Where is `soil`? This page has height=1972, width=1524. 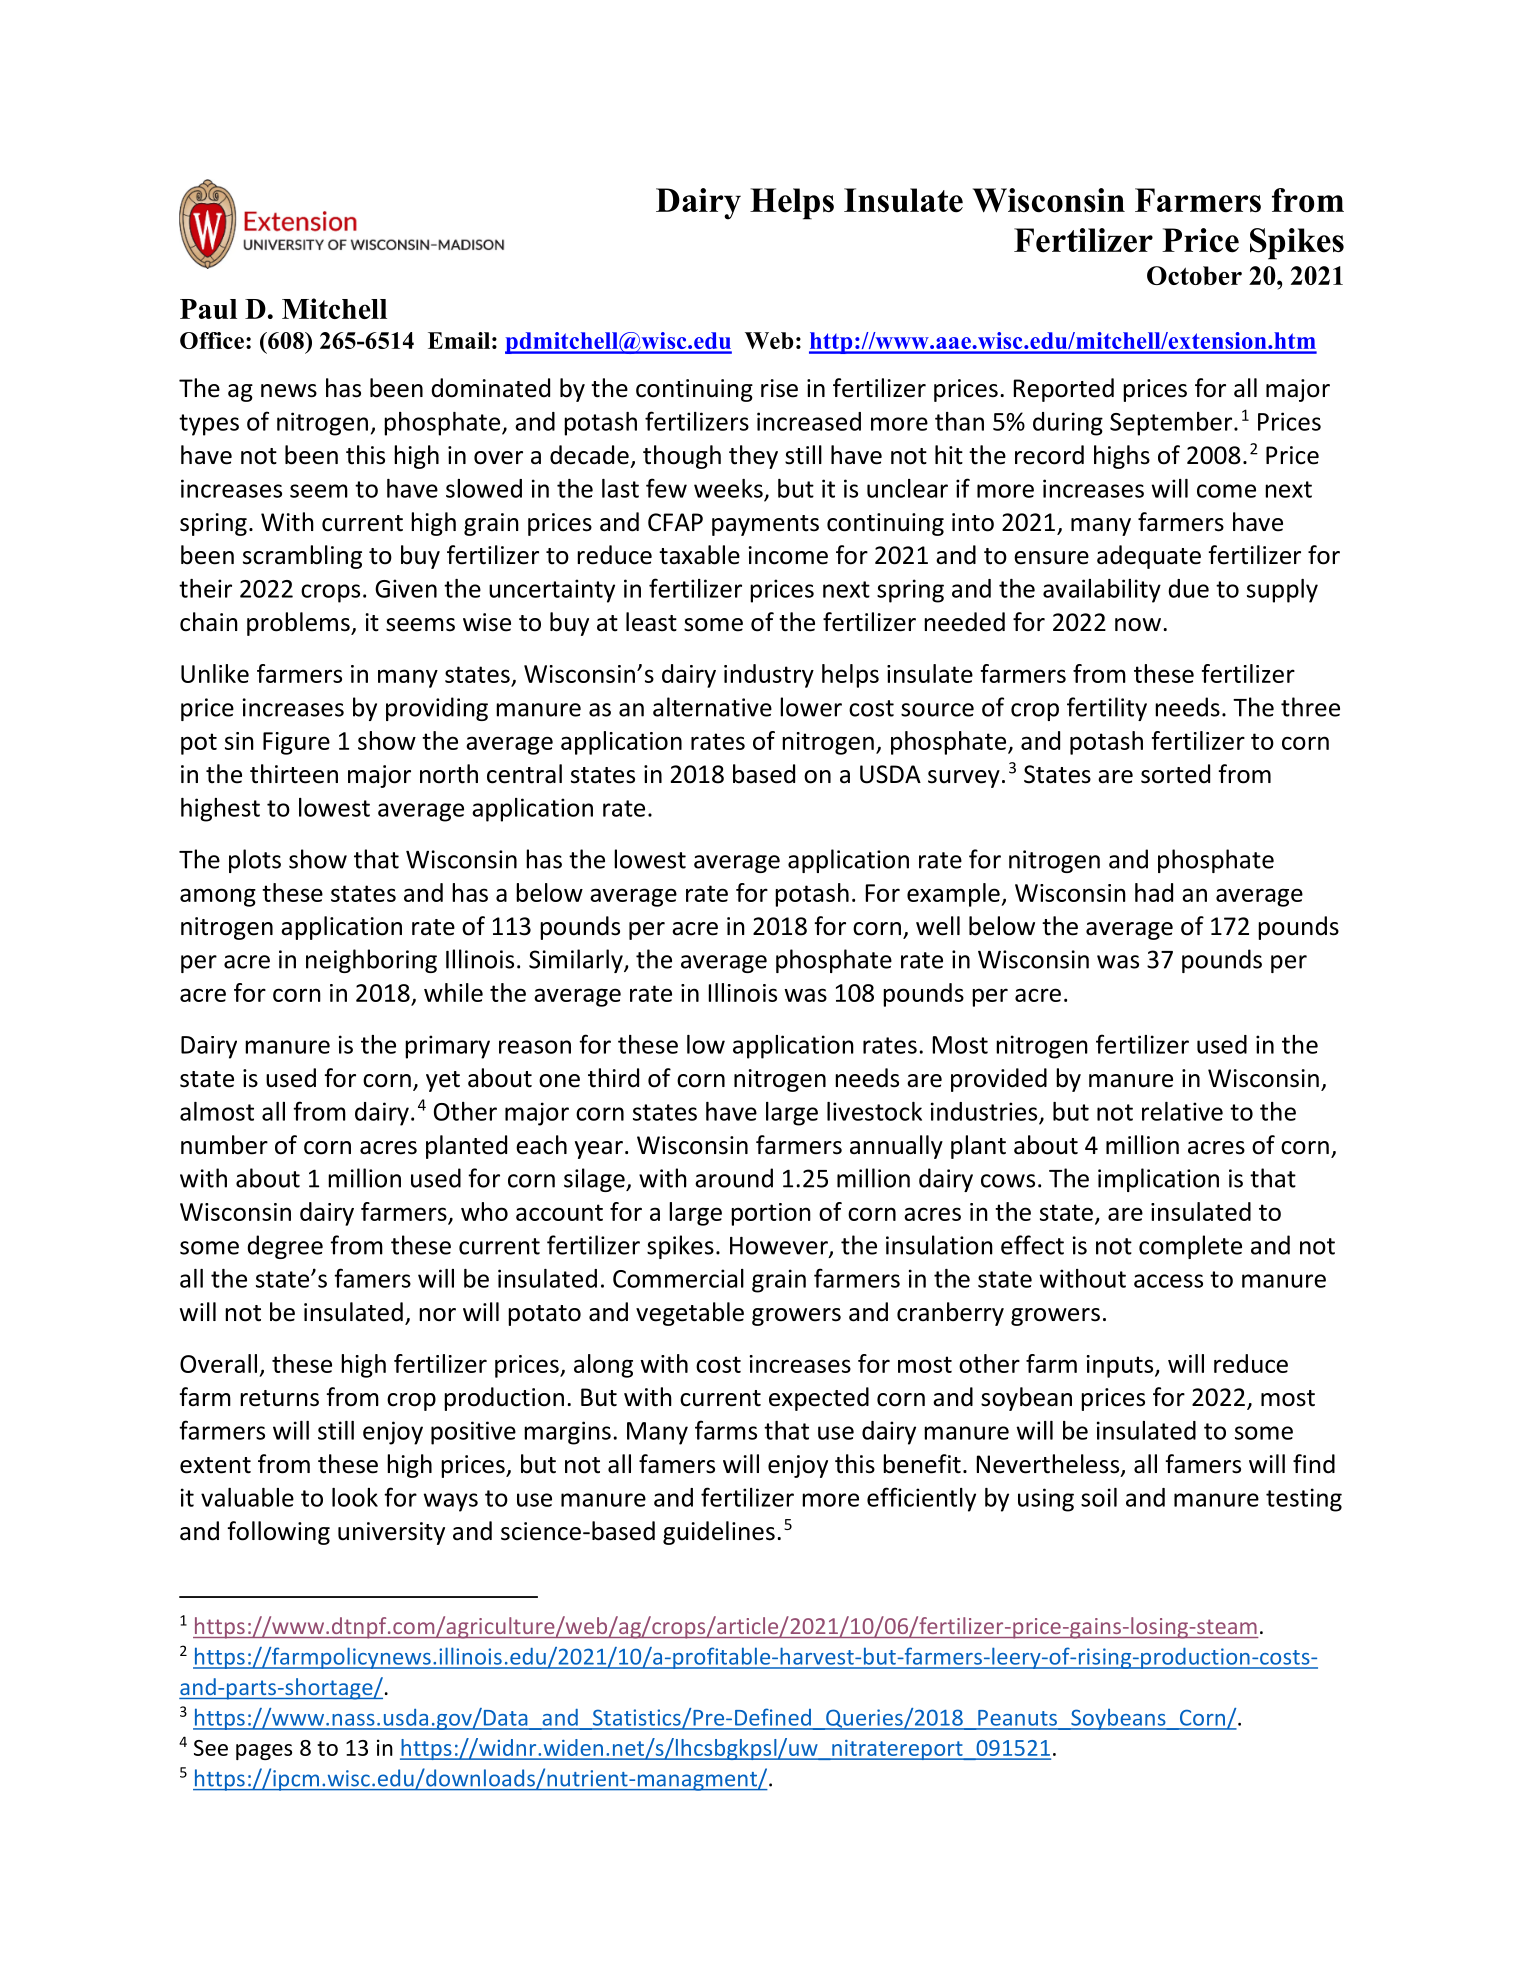 soil is located at coordinates (1099, 1497).
